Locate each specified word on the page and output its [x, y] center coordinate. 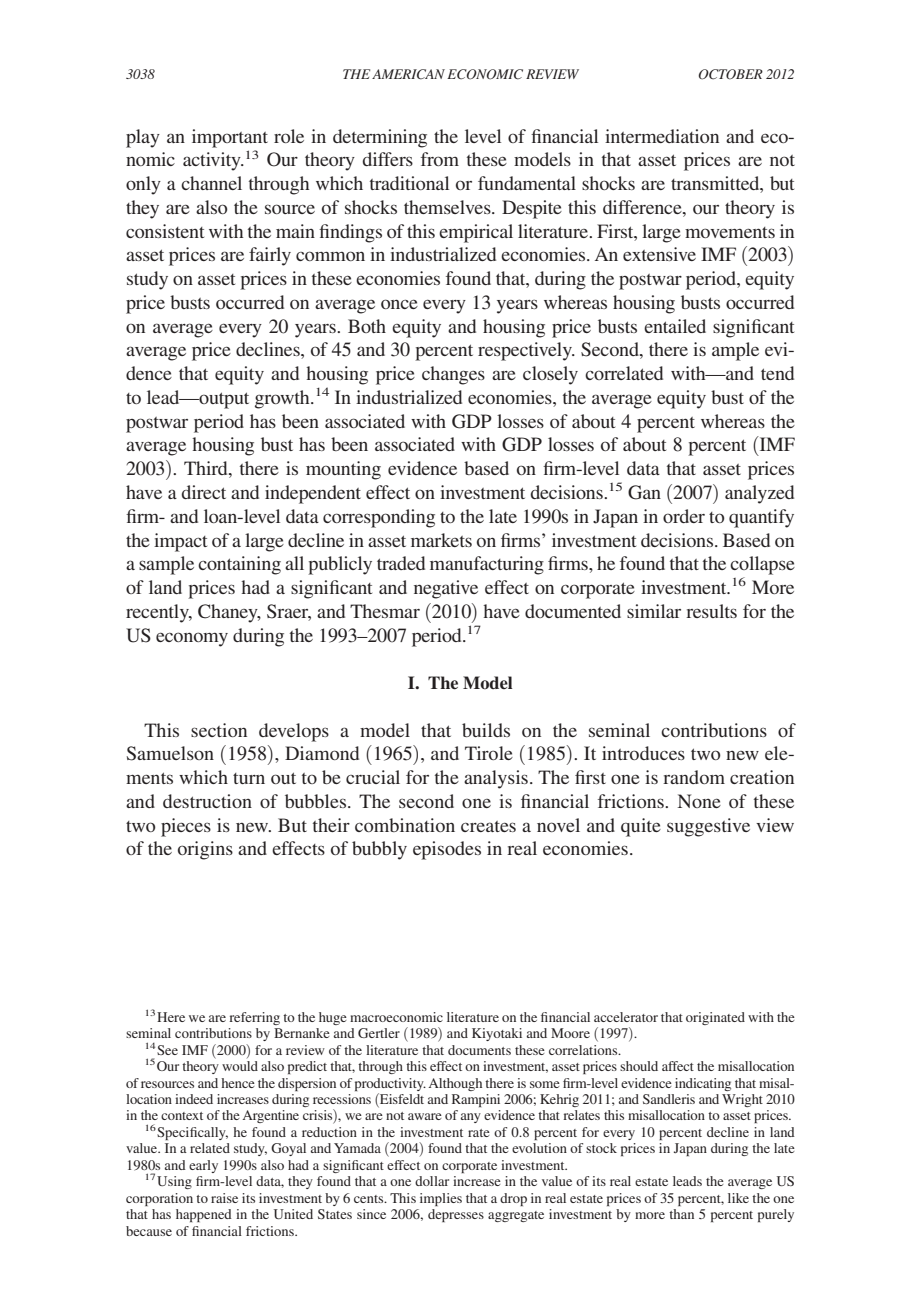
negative [446, 589]
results [711, 611]
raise [224, 1198]
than [681, 1214]
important [230, 138]
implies [441, 1199]
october [731, 74]
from [440, 159]
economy [192, 639]
